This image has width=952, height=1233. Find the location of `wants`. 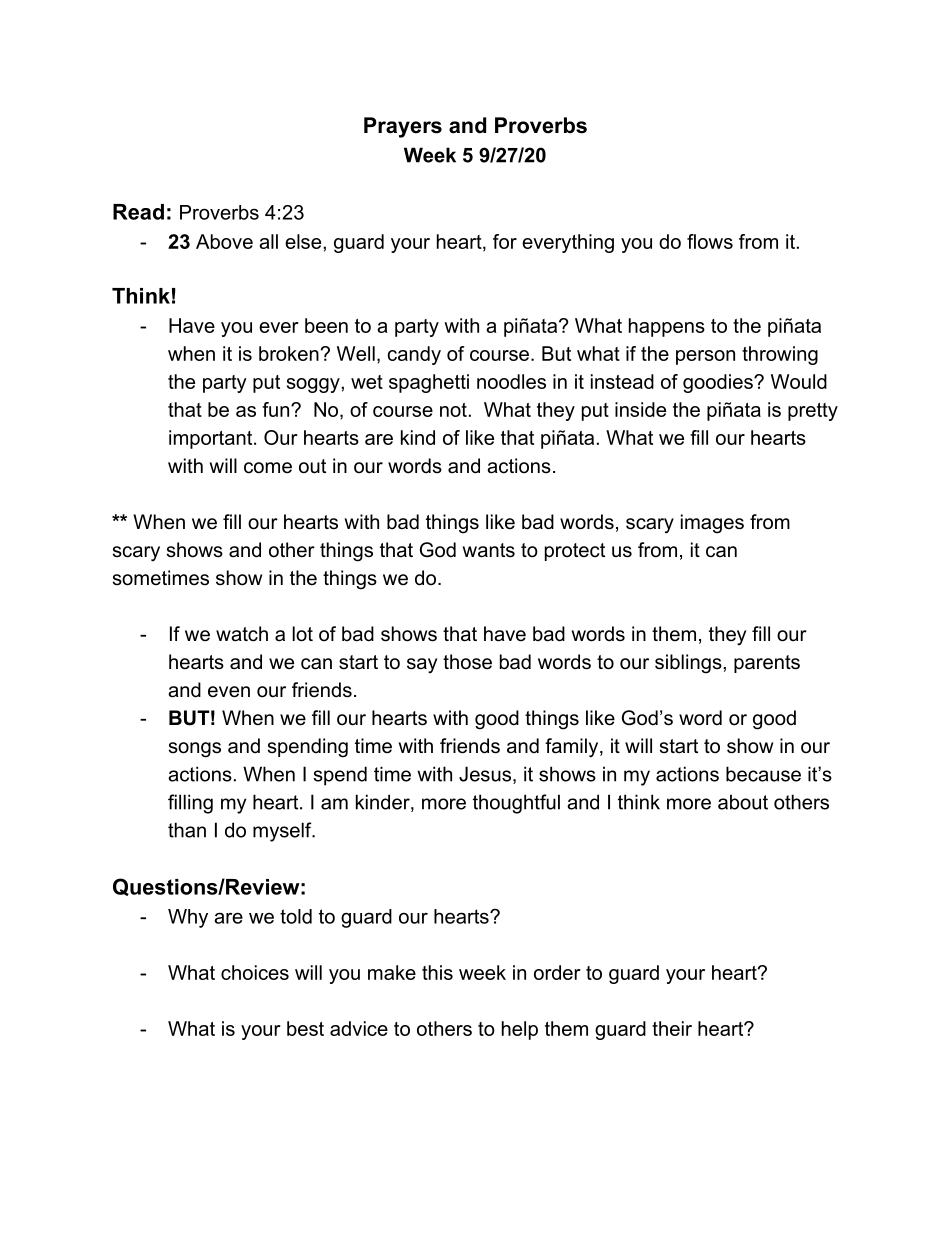

wants is located at coordinates (489, 550).
